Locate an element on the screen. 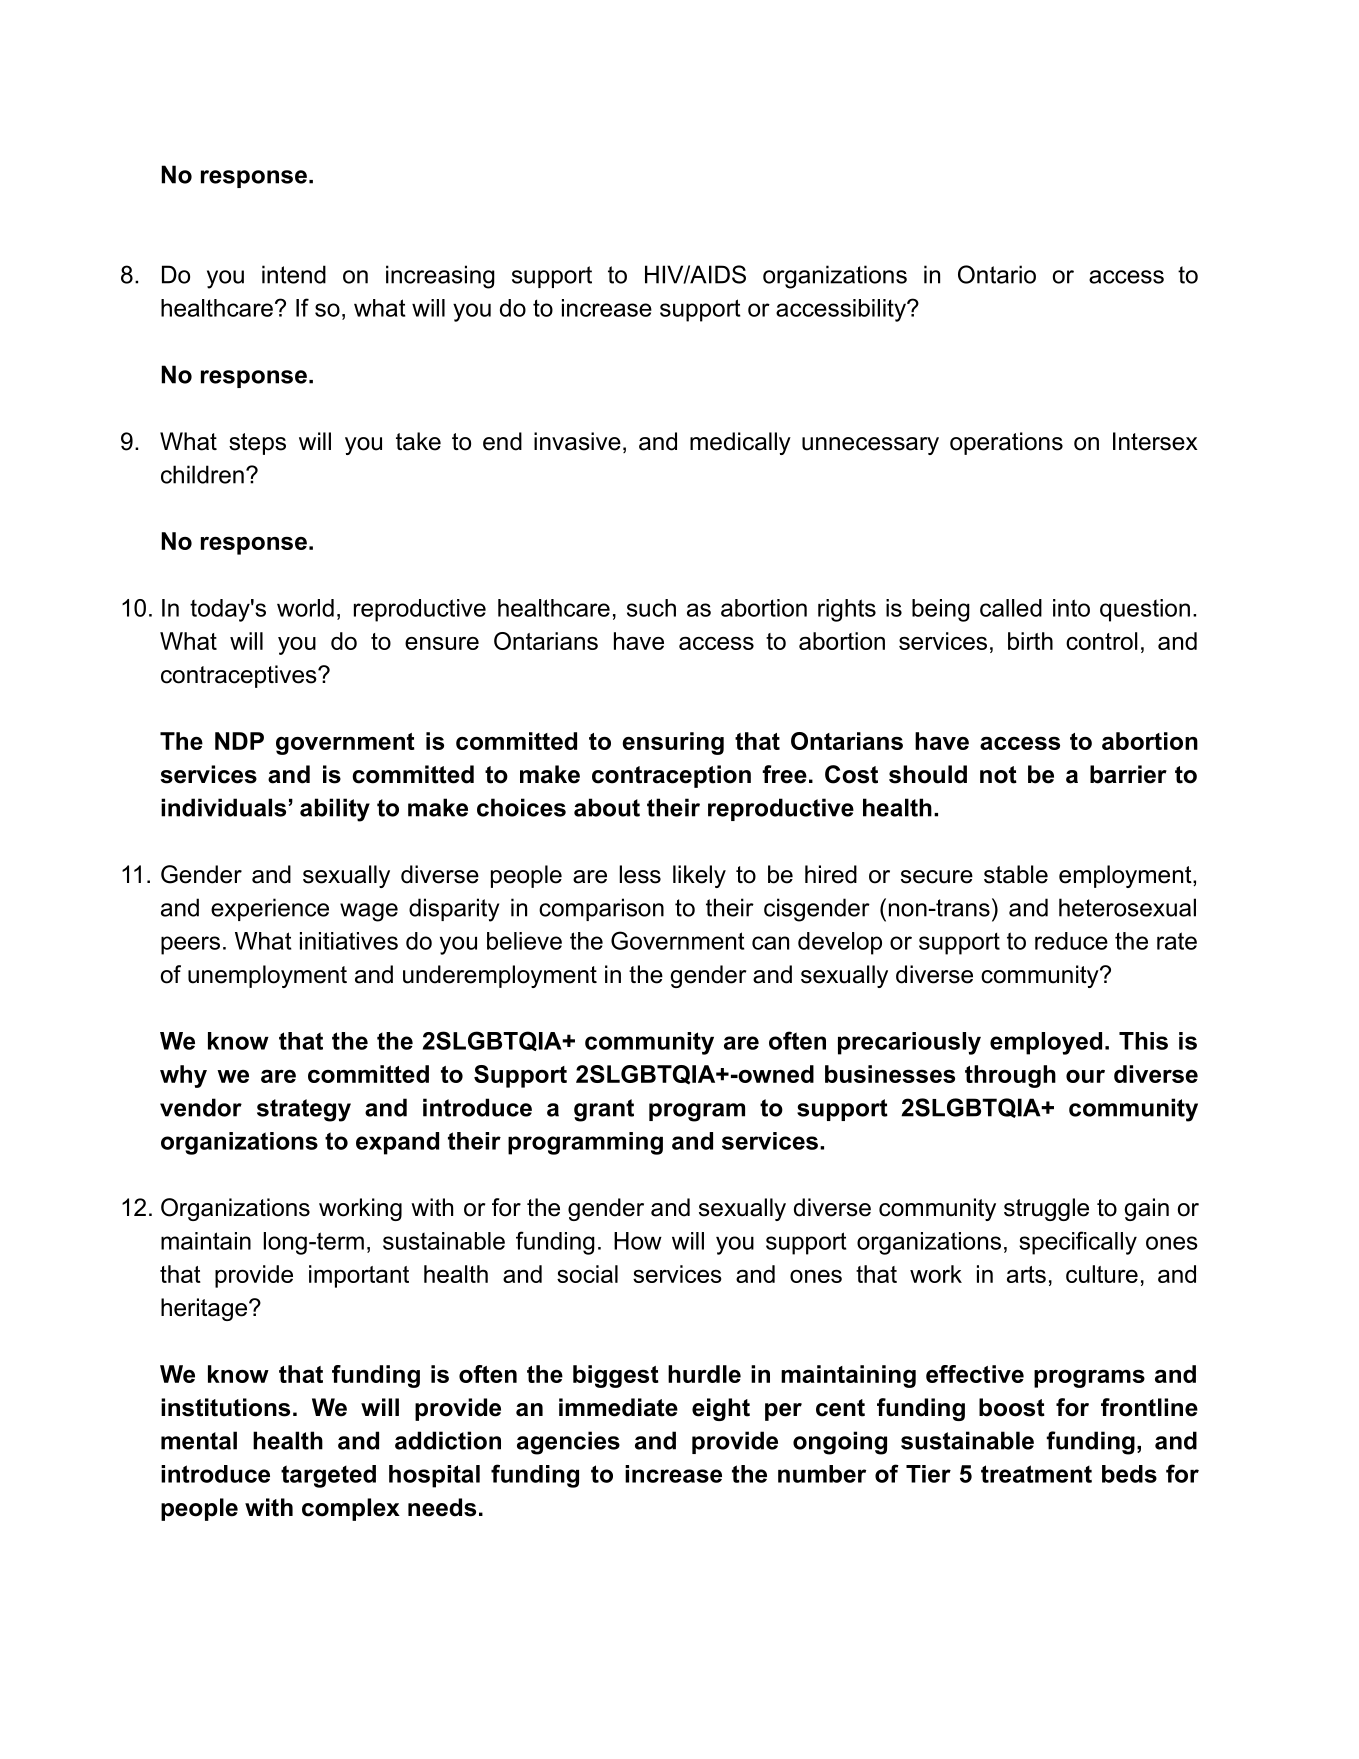  such is located at coordinates (651, 608).
